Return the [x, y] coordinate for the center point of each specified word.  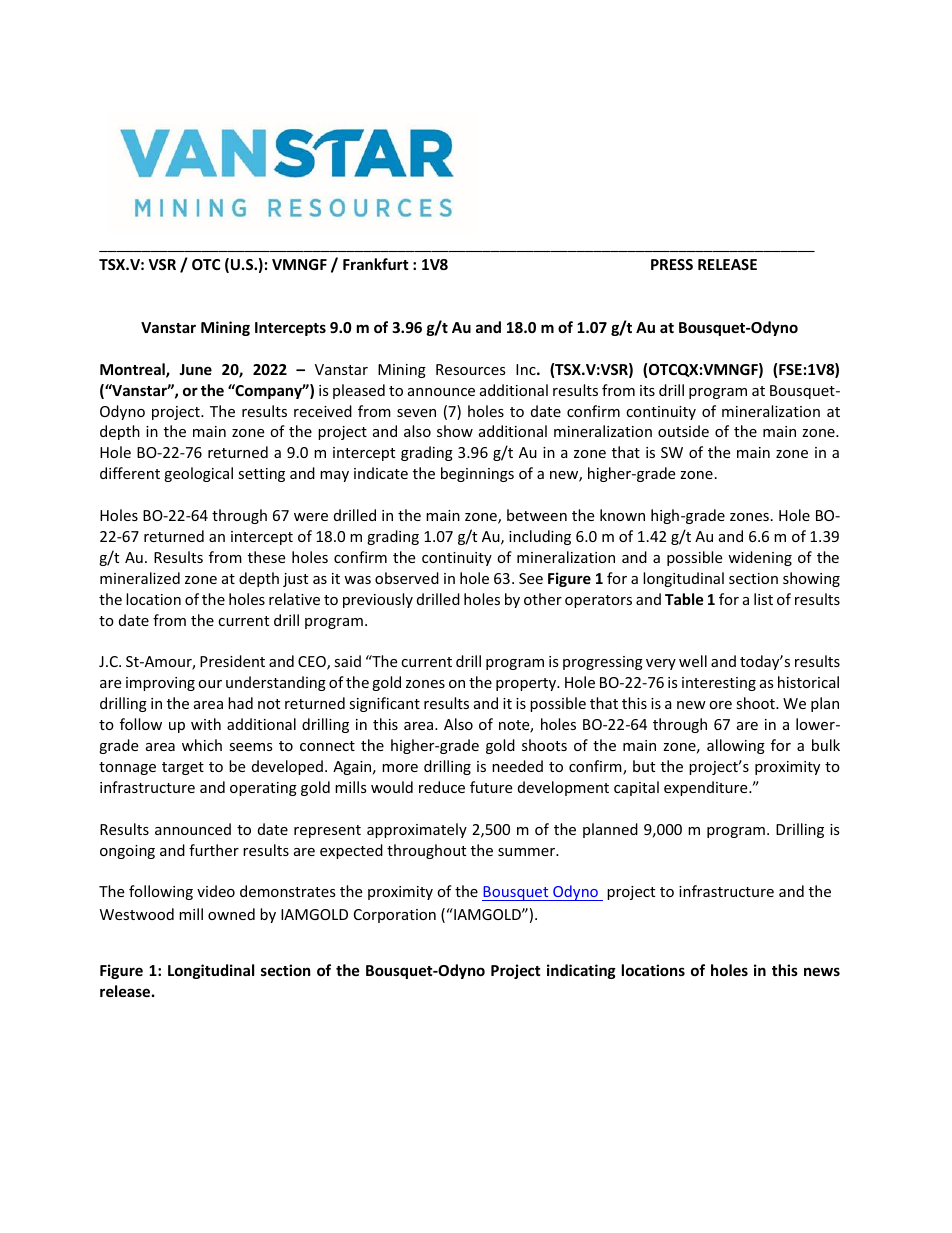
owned [231, 914]
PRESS [672, 264]
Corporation [395, 916]
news [822, 971]
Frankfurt [376, 264]
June [195, 369]
